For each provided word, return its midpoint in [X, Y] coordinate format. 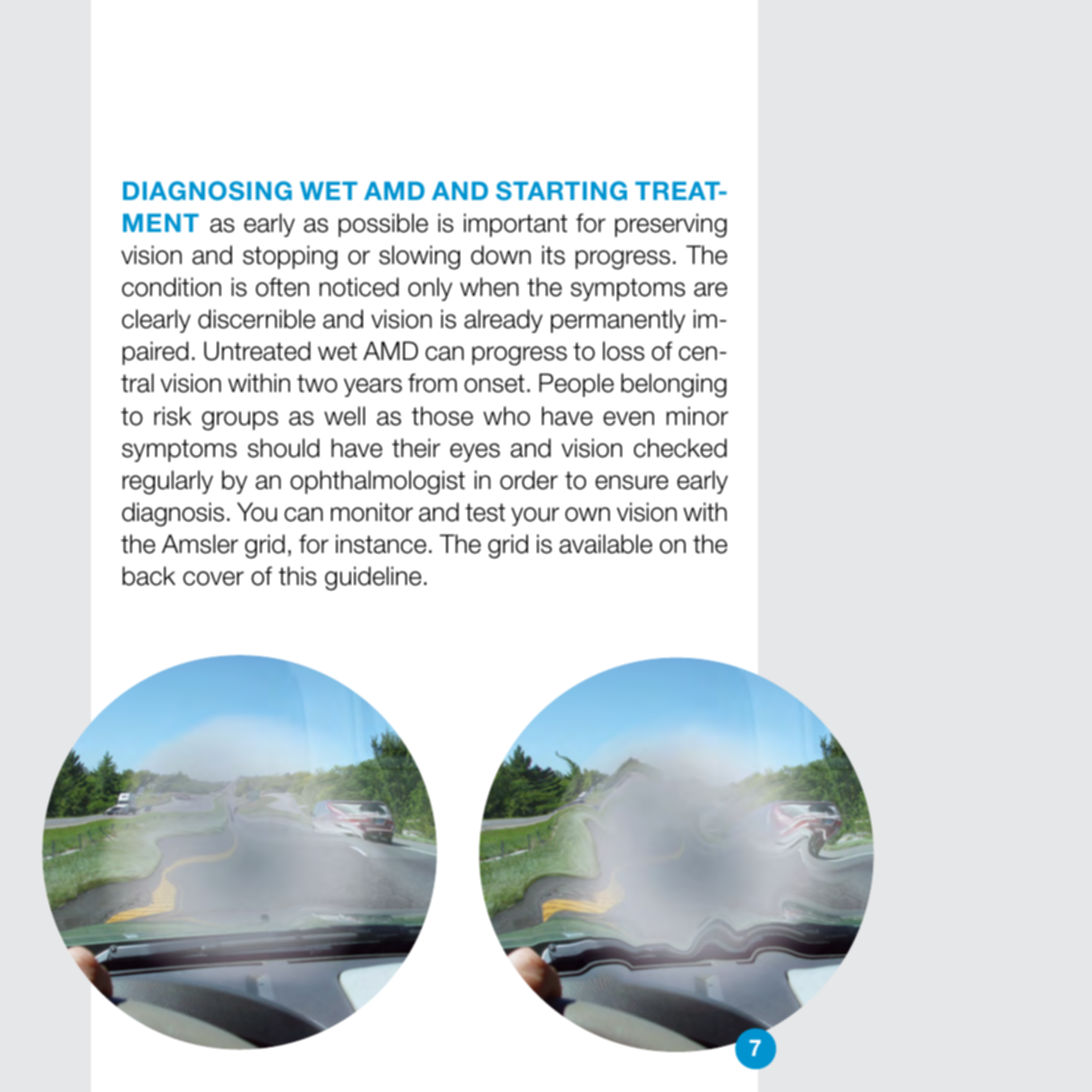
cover [213, 578]
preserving [671, 225]
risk [173, 416]
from [432, 383]
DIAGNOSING [207, 191]
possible [383, 225]
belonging [674, 385]
